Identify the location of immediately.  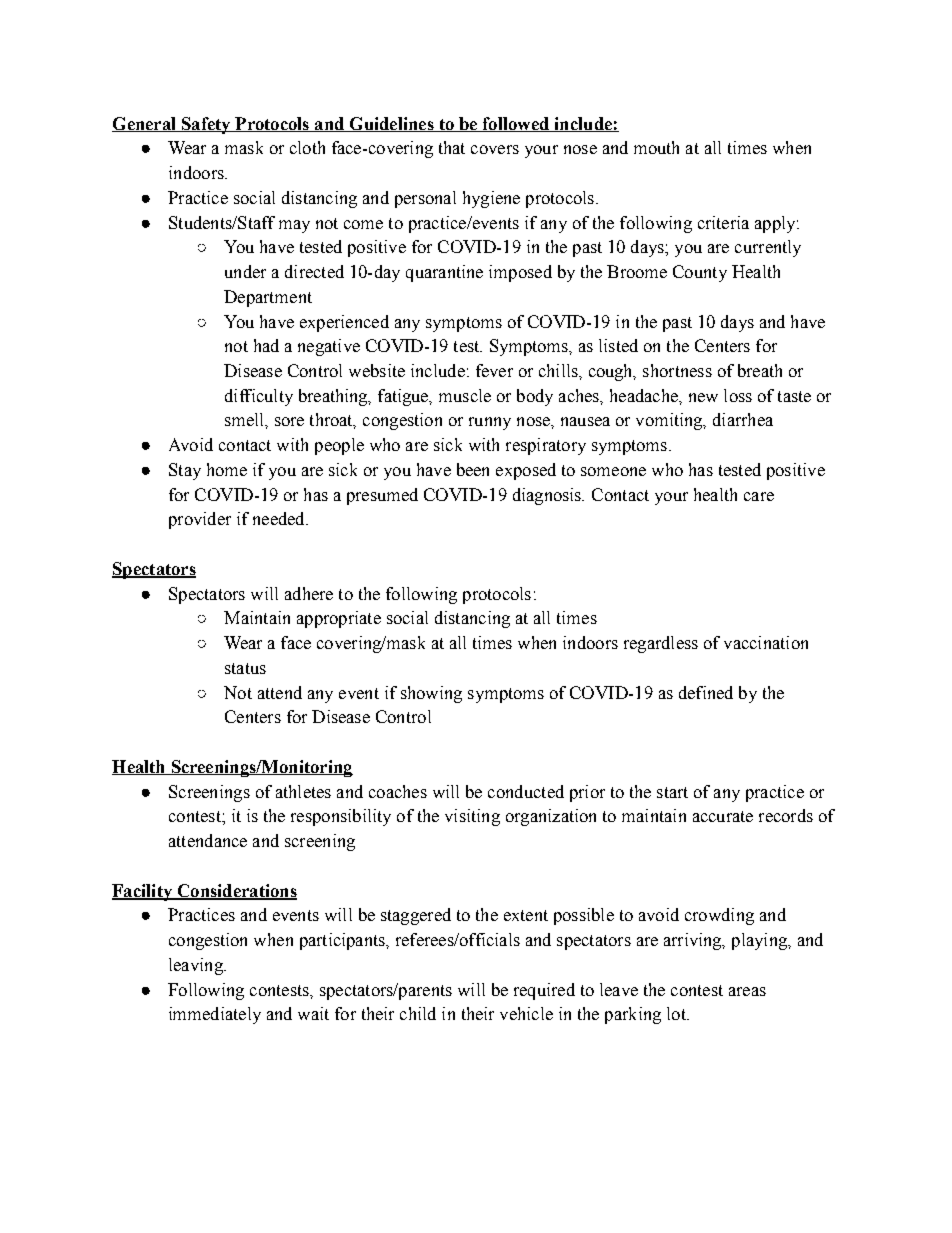
(215, 1015).
